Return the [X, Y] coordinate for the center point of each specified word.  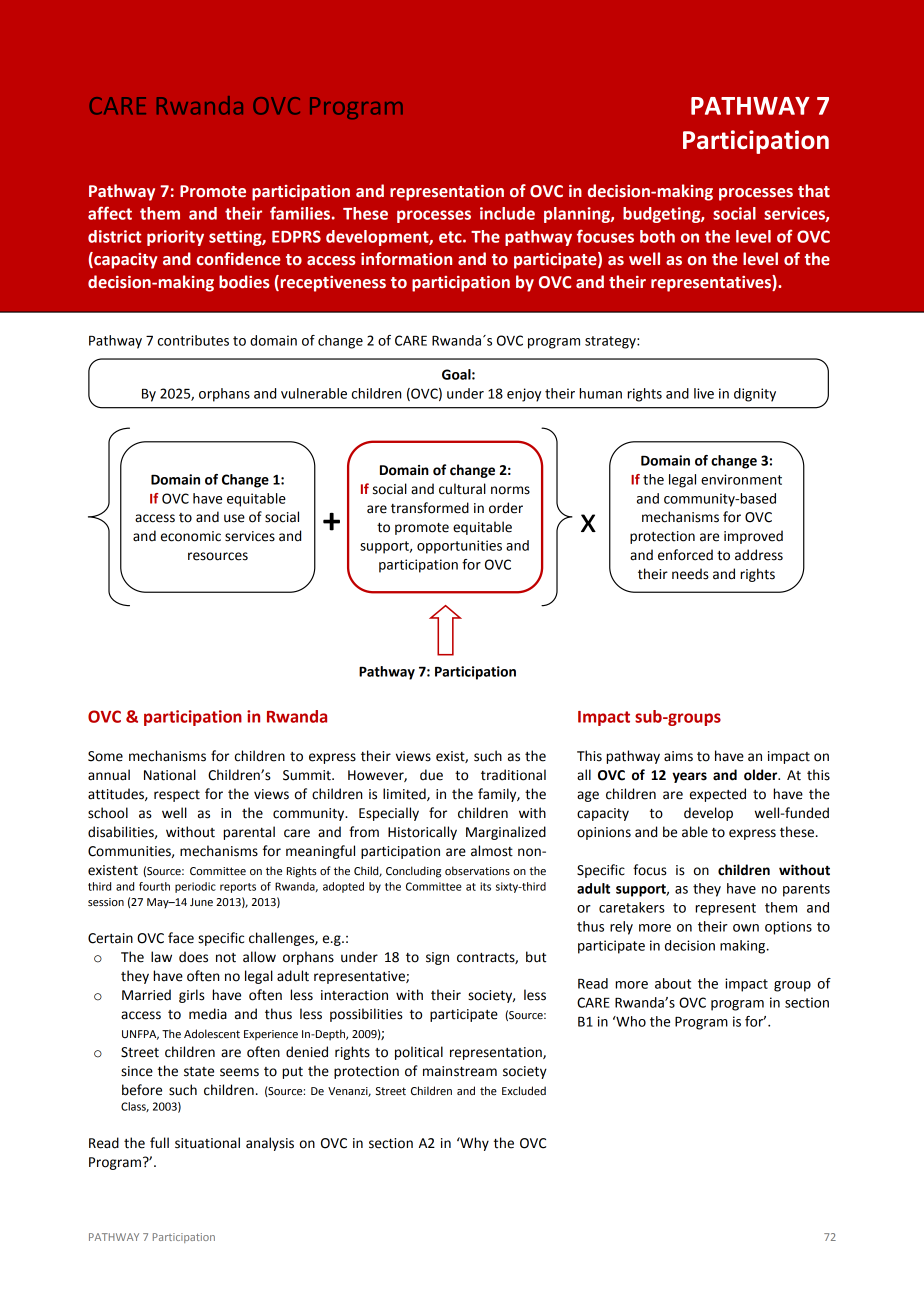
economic [191, 536]
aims [678, 756]
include [507, 213]
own [746, 928]
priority [175, 238]
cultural [462, 489]
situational [207, 1143]
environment [741, 479]
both [657, 236]
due [431, 775]
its [485, 886]
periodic [195, 887]
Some [105, 756]
